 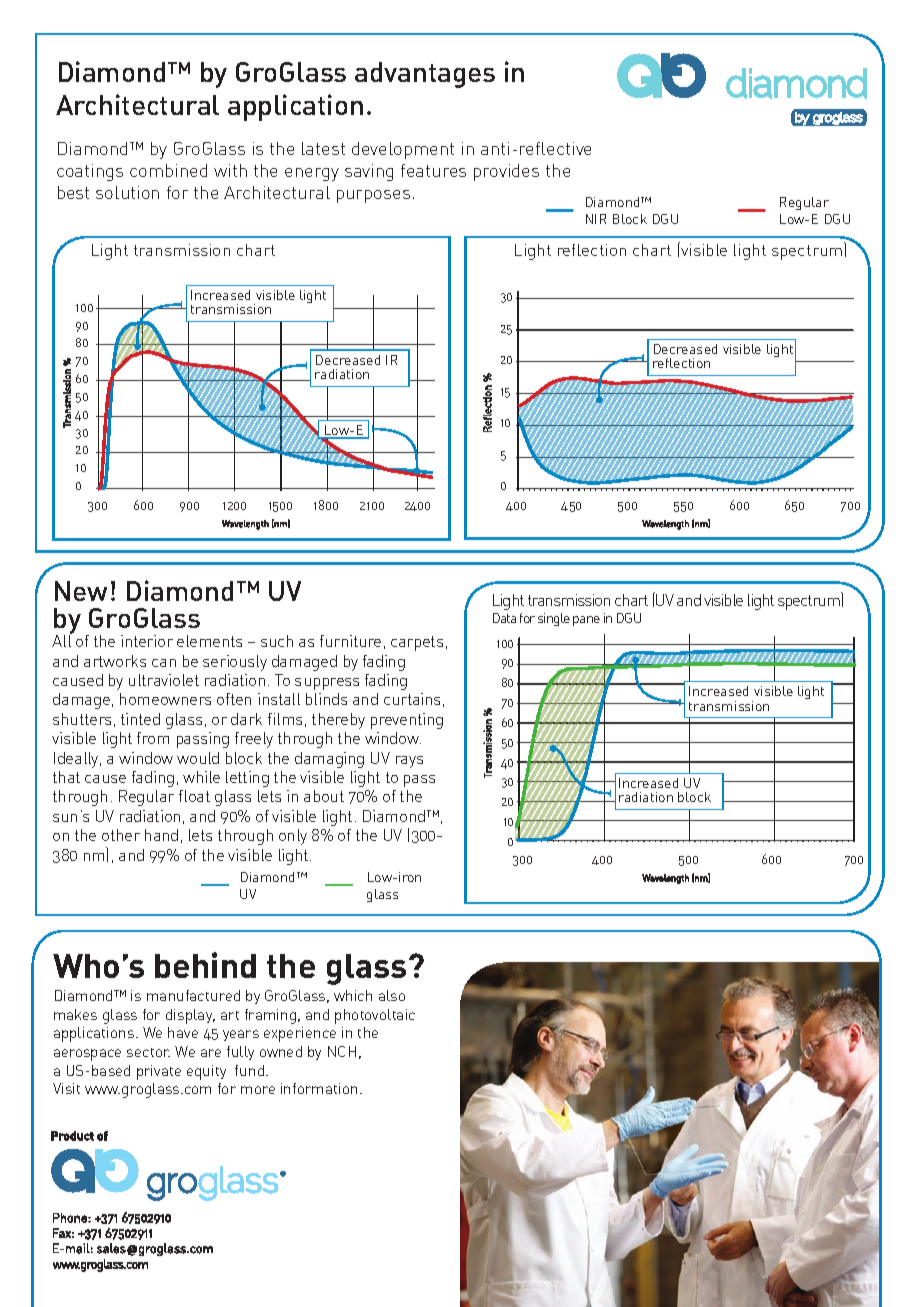 I want to click on damaging, so click(x=329, y=760).
